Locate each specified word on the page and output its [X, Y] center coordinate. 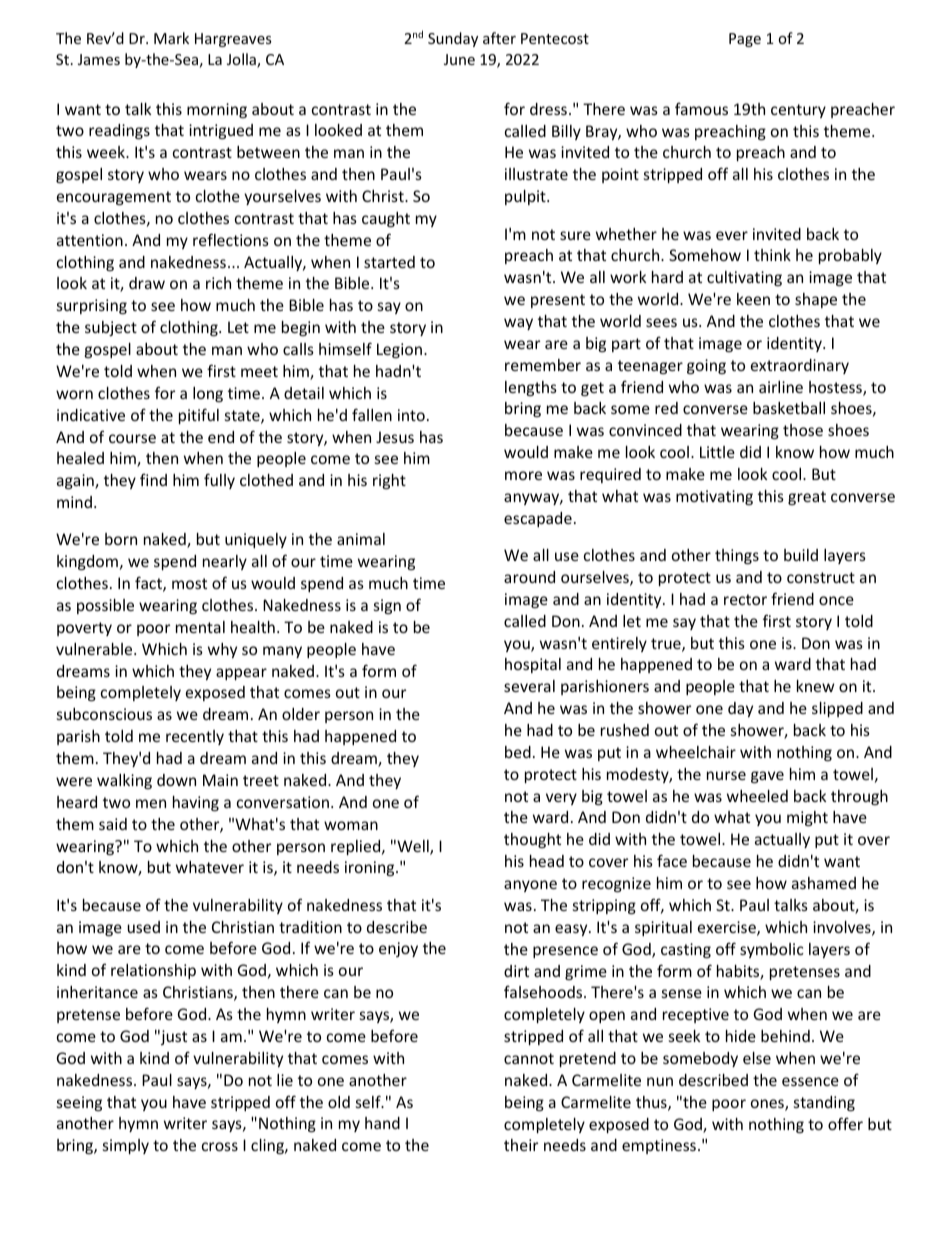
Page [745, 40]
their [521, 1145]
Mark [171, 38]
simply [126, 1146]
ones [768, 1105]
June [459, 59]
